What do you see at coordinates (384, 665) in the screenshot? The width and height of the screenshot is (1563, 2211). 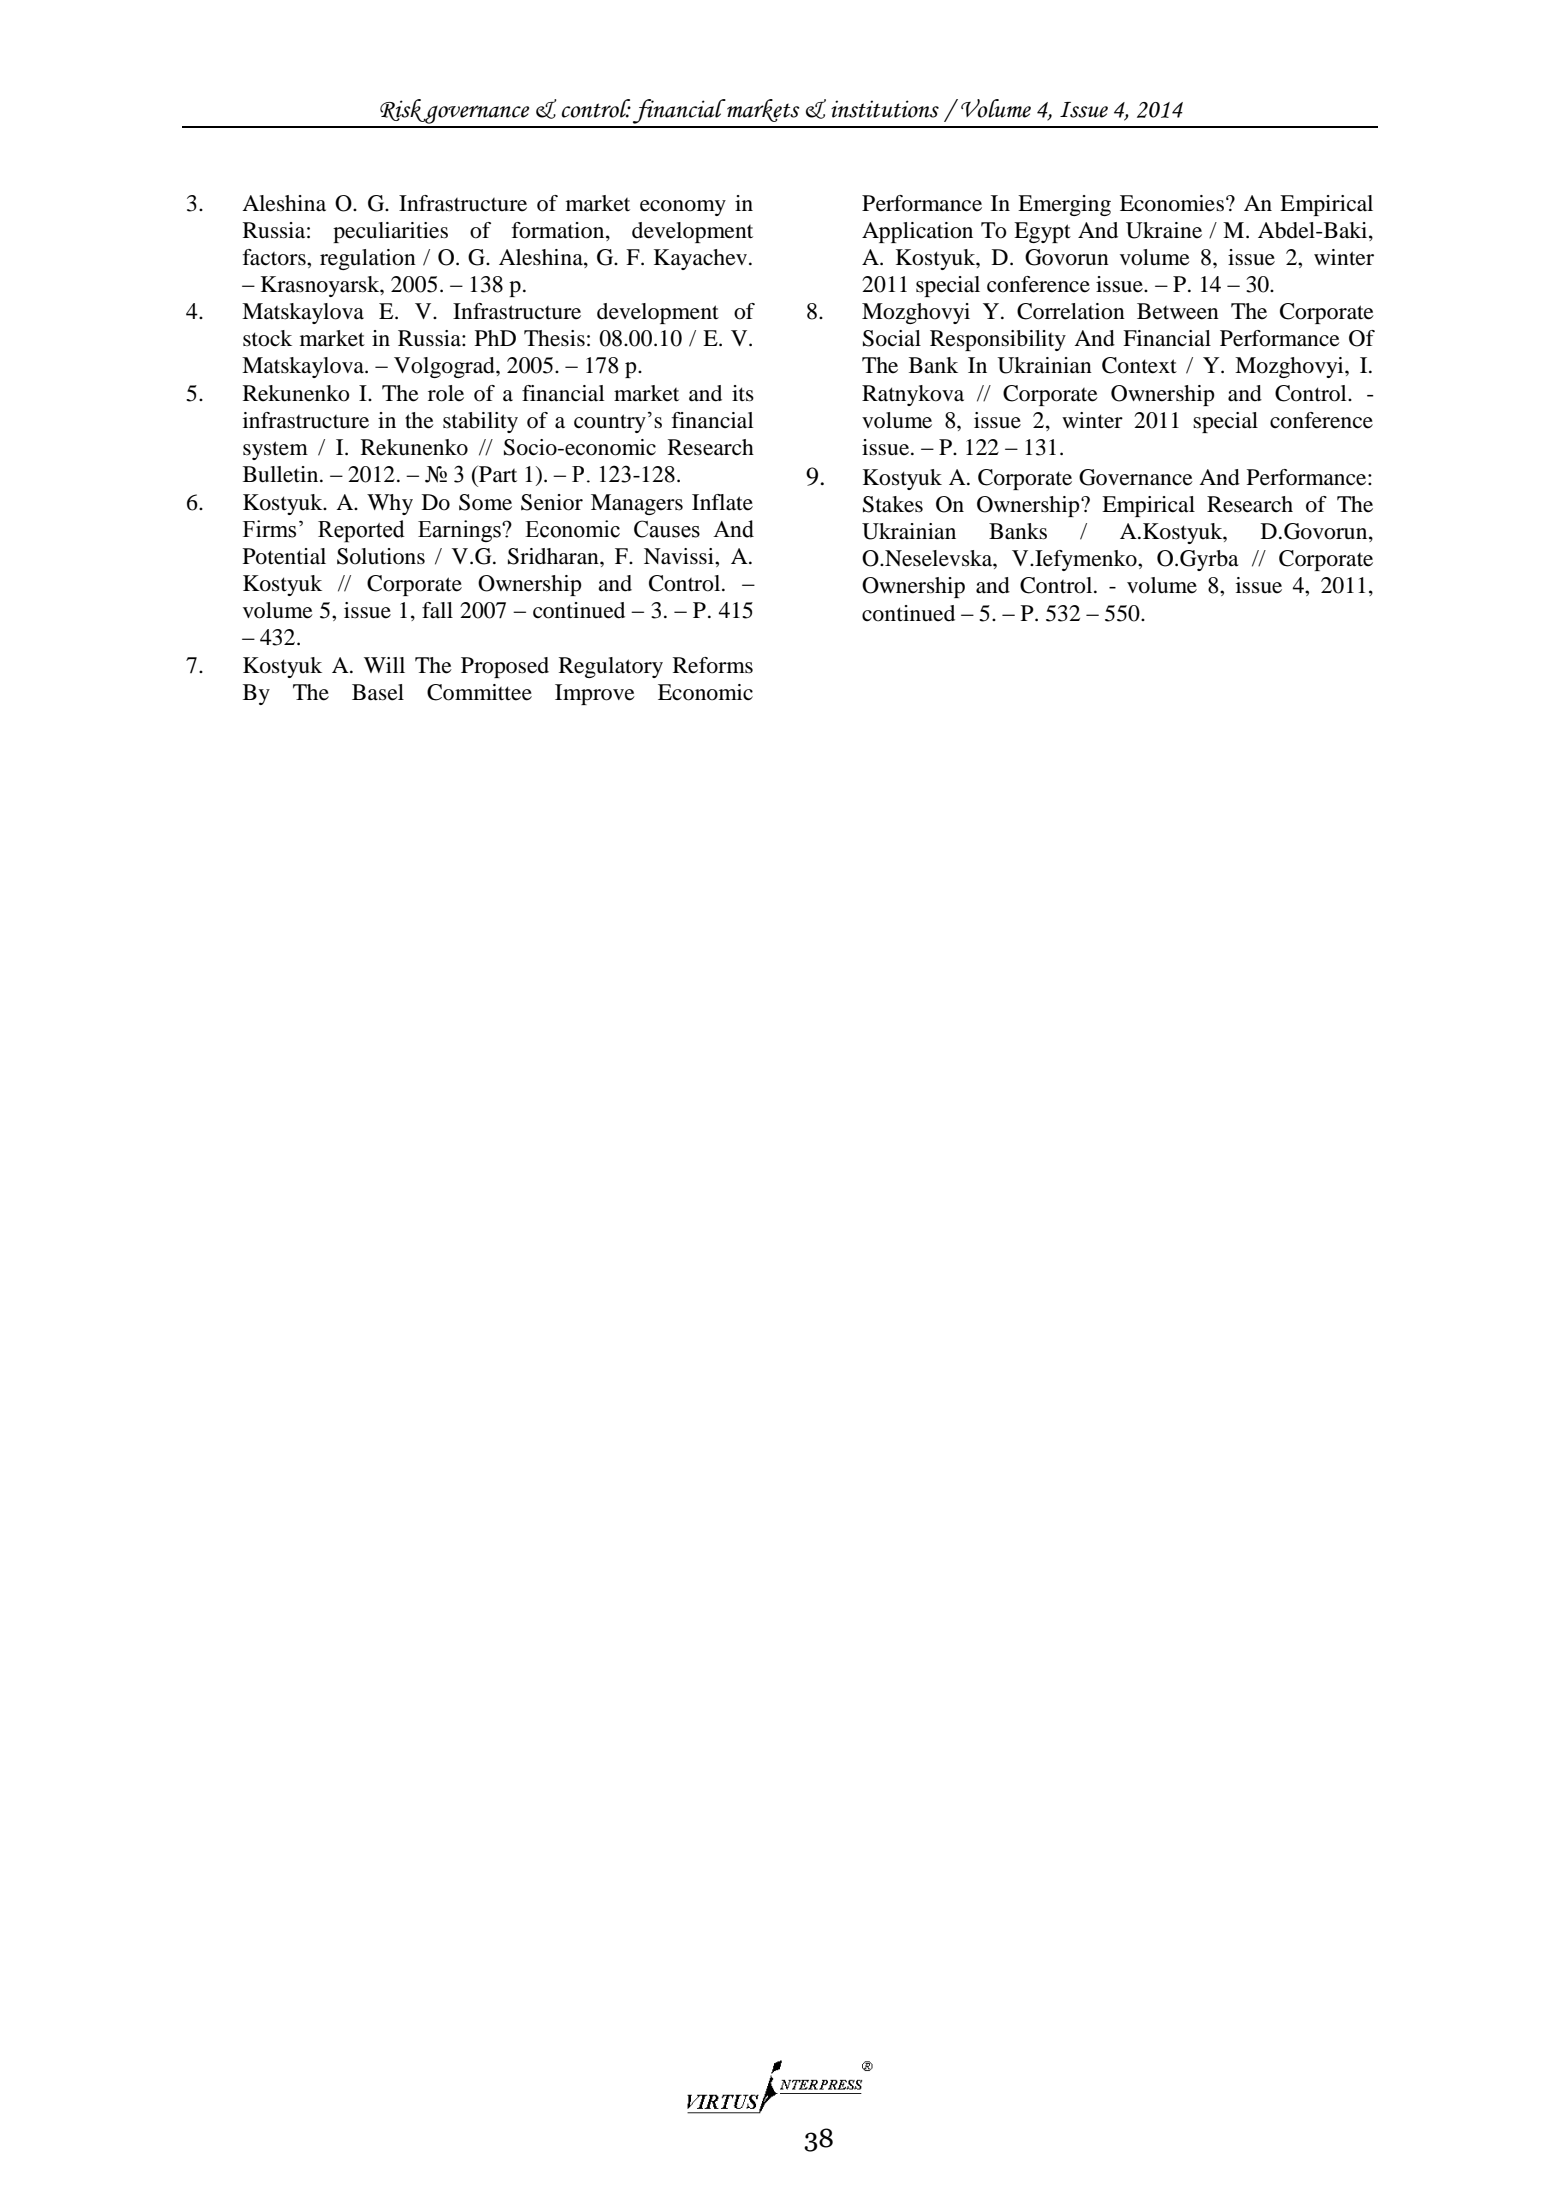 I see `Will` at bounding box center [384, 665].
